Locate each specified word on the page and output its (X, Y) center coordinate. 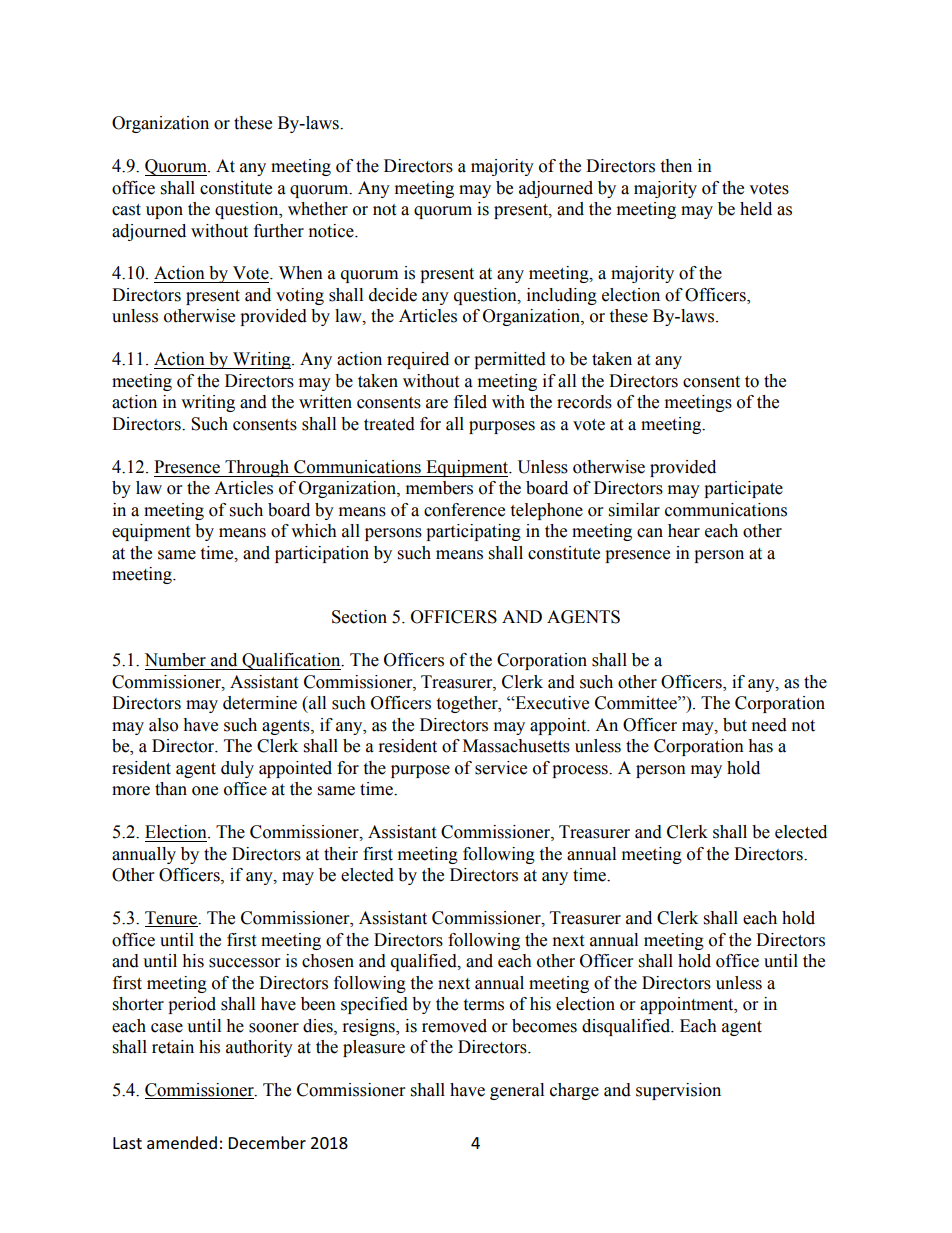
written (325, 402)
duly (237, 769)
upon (164, 212)
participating (473, 532)
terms (483, 1005)
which (314, 531)
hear (684, 531)
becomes (544, 1026)
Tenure (172, 919)
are (437, 404)
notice (332, 231)
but (735, 725)
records (584, 402)
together (468, 704)
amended (182, 1142)
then (676, 166)
